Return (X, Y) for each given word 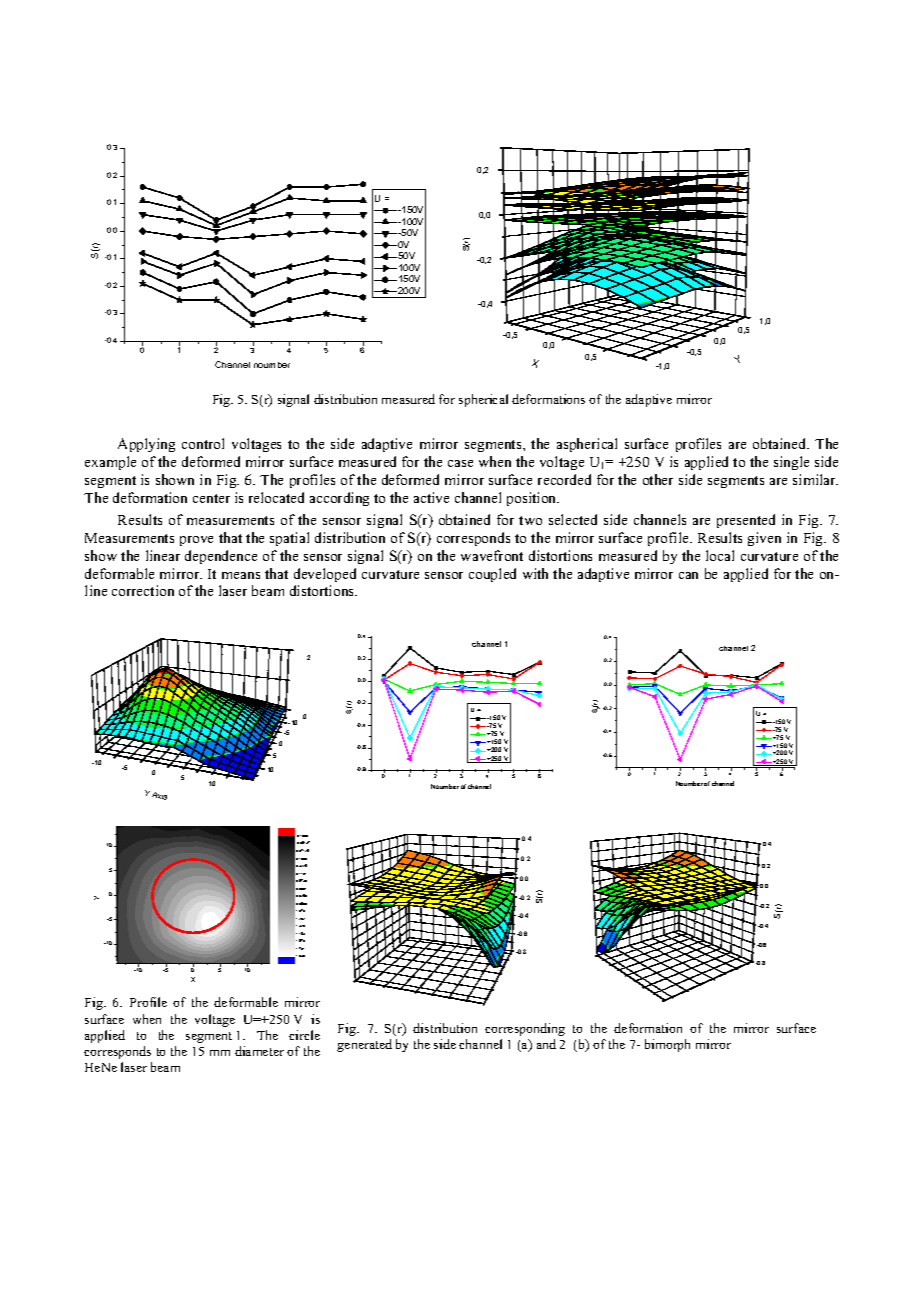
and (546, 1044)
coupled (492, 575)
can (688, 575)
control (203, 443)
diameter (259, 1051)
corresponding (525, 1029)
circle (304, 1035)
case (460, 463)
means (241, 575)
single (791, 463)
